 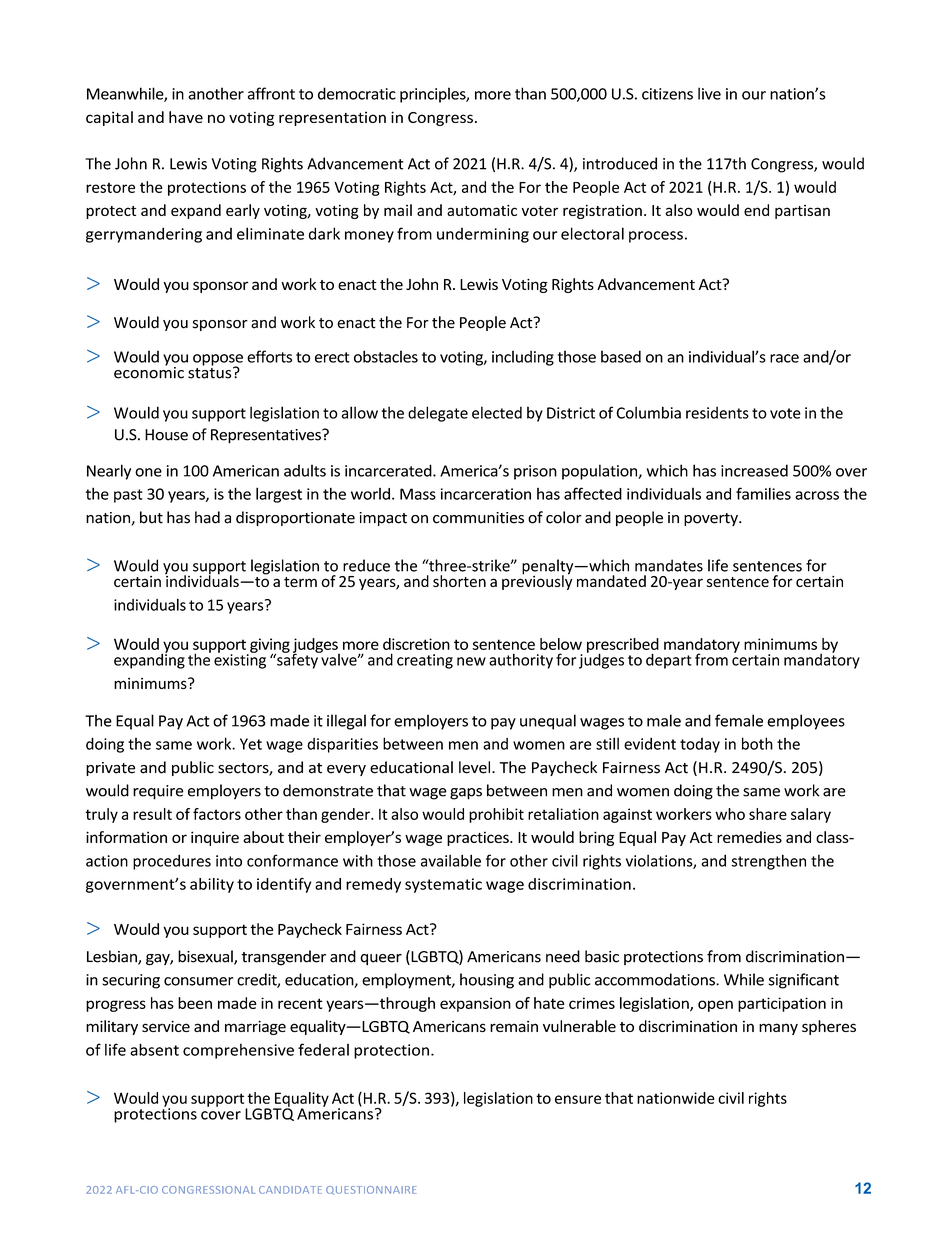 What do you see at coordinates (778, 1029) in the page?
I see `many` at bounding box center [778, 1029].
